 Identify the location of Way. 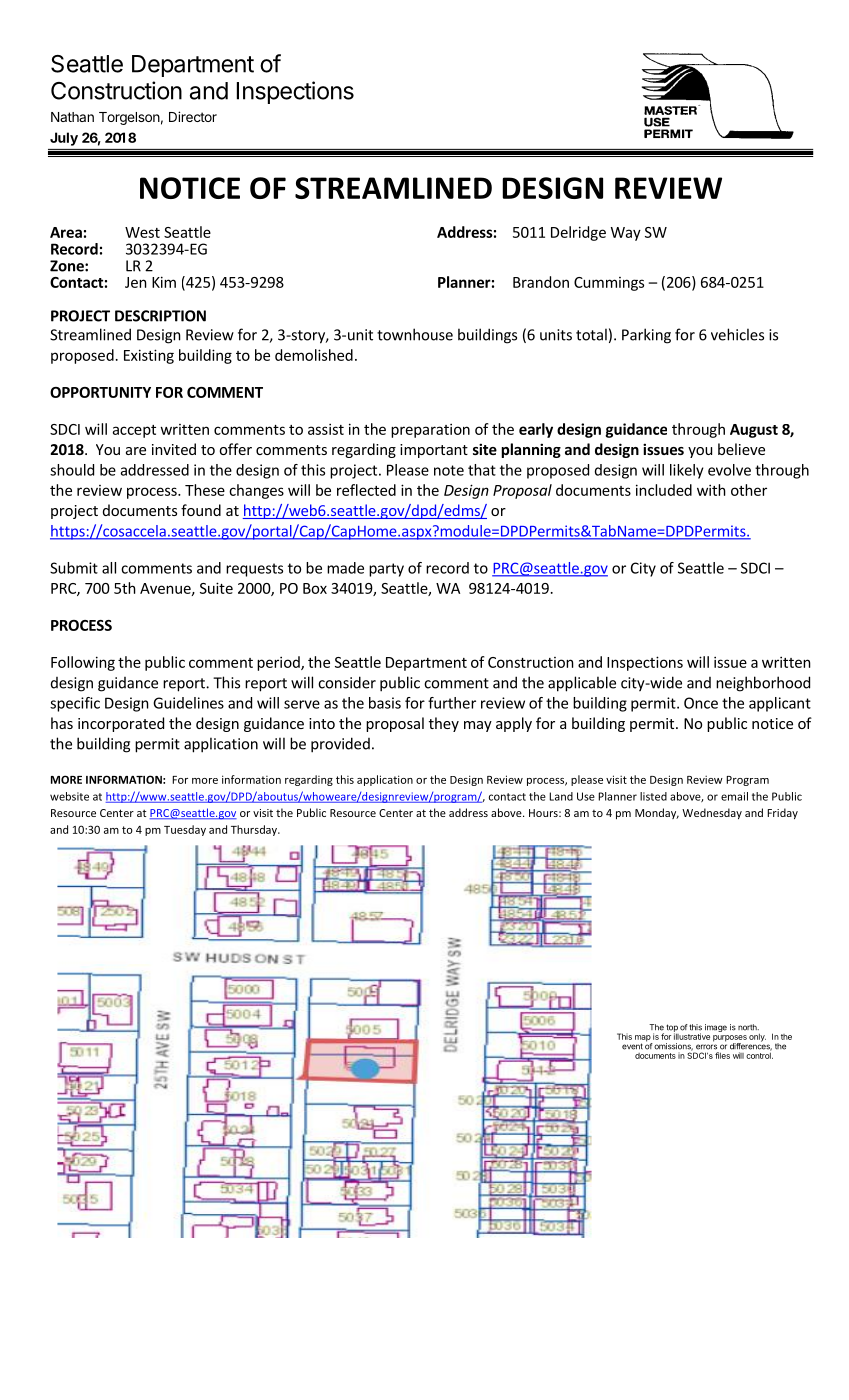
(626, 234).
